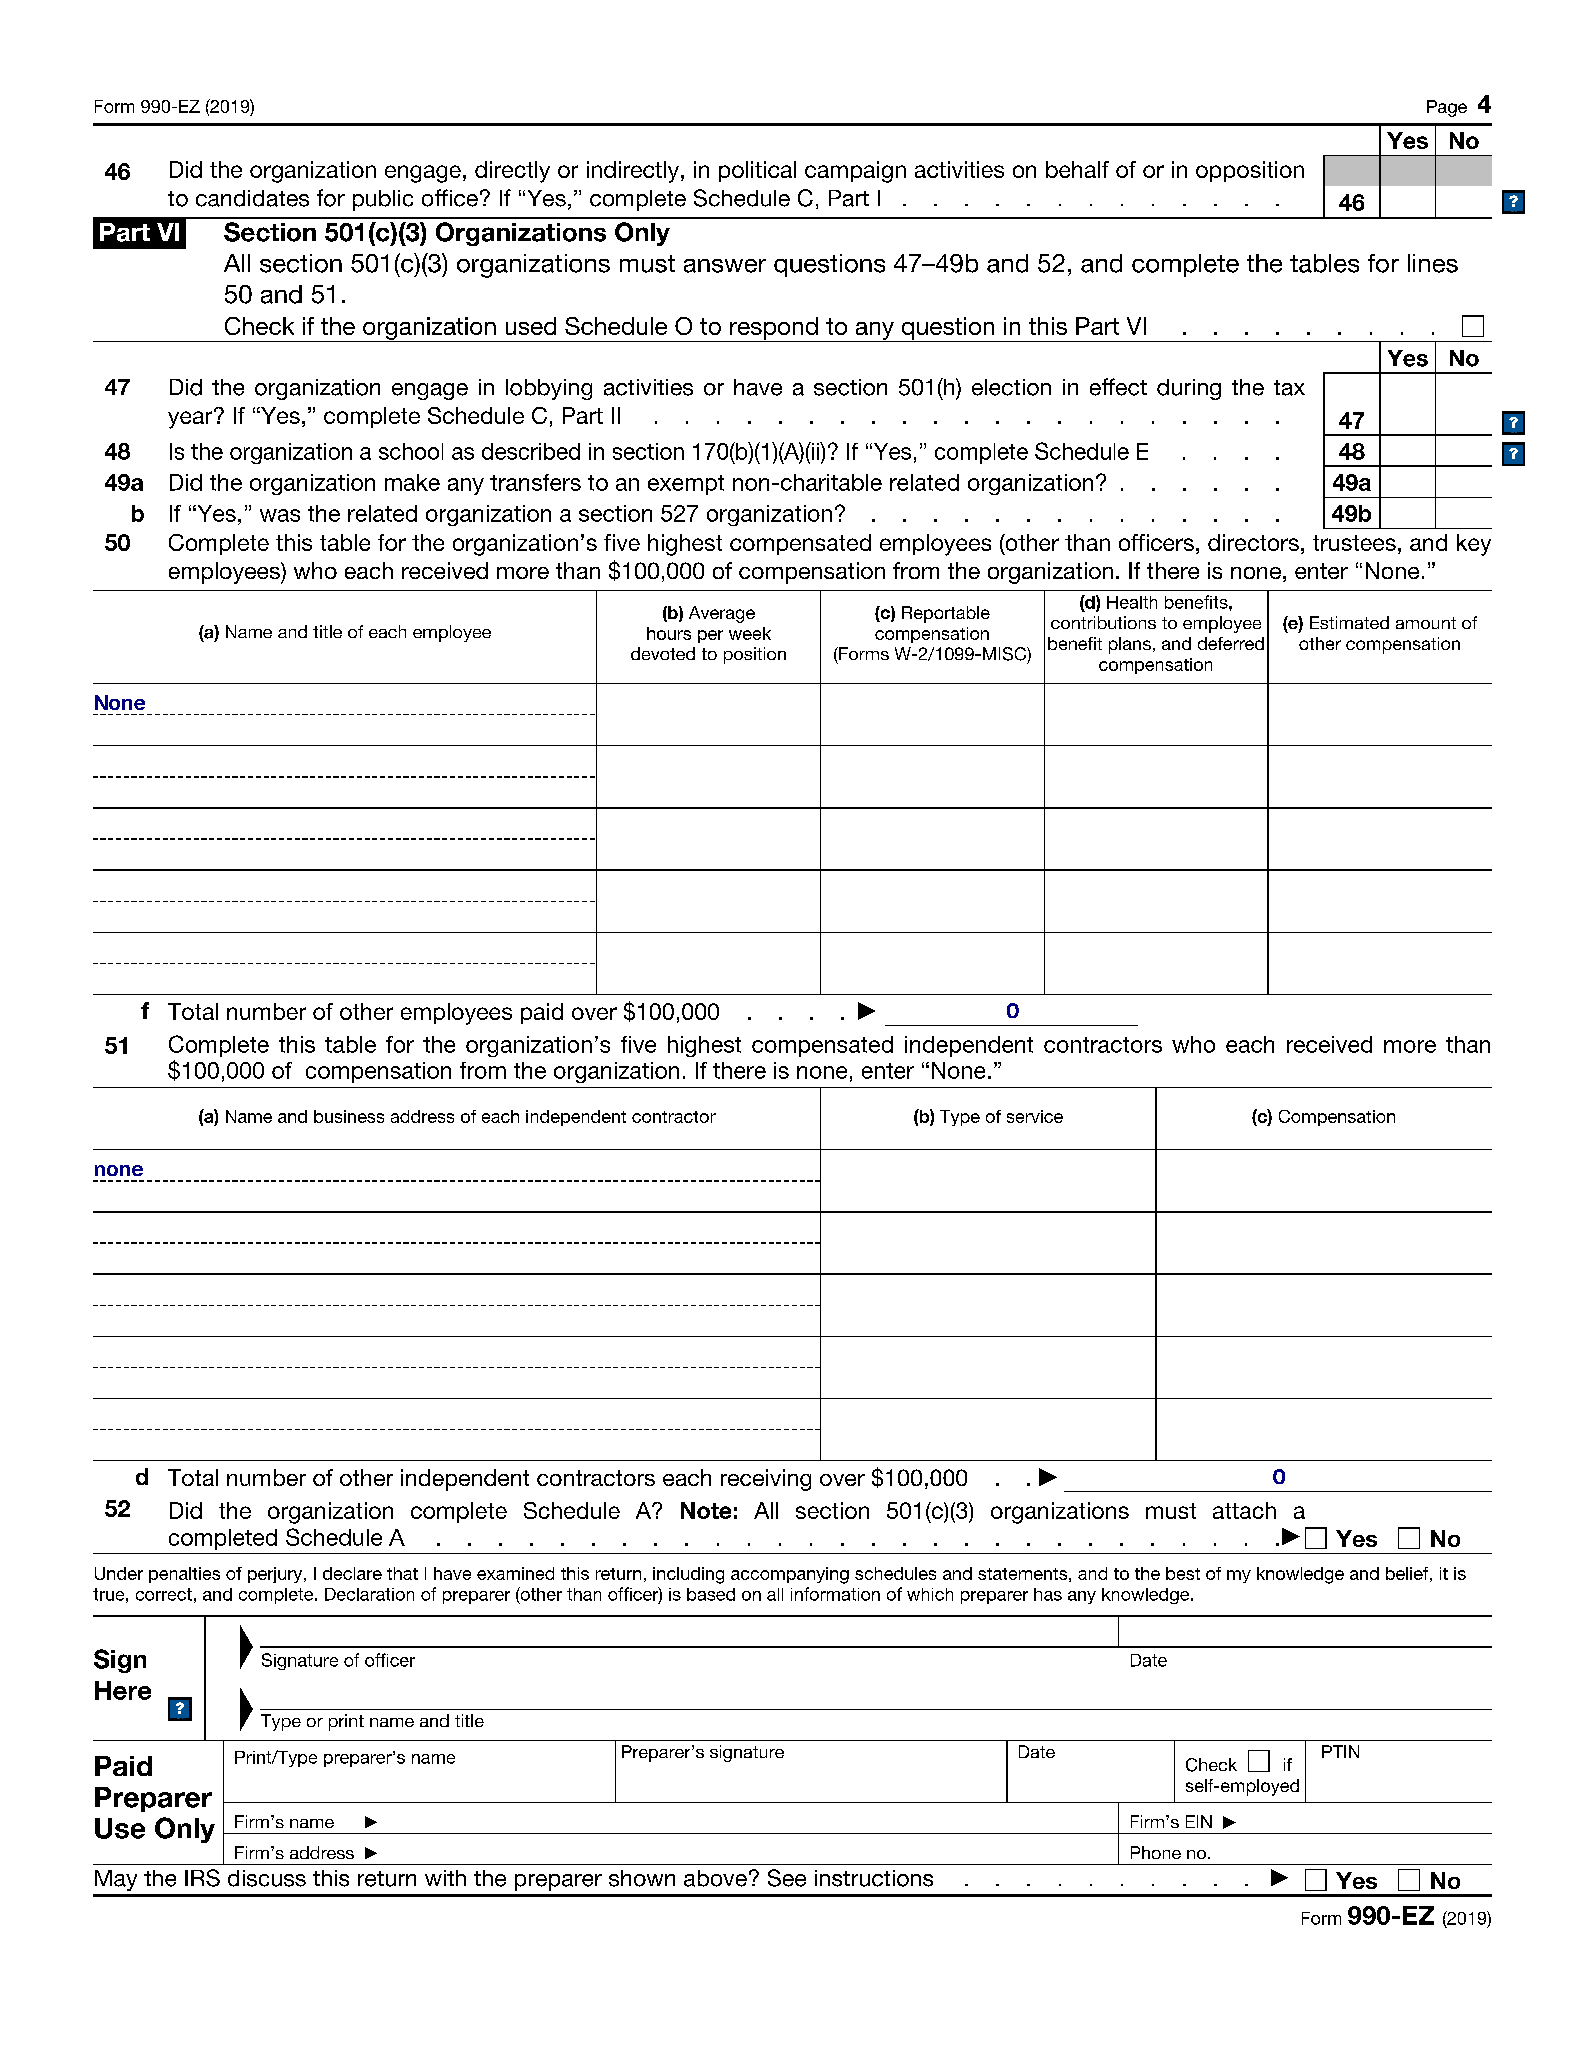 The image size is (1585, 2051). I want to click on EIN, so click(1199, 1821).
